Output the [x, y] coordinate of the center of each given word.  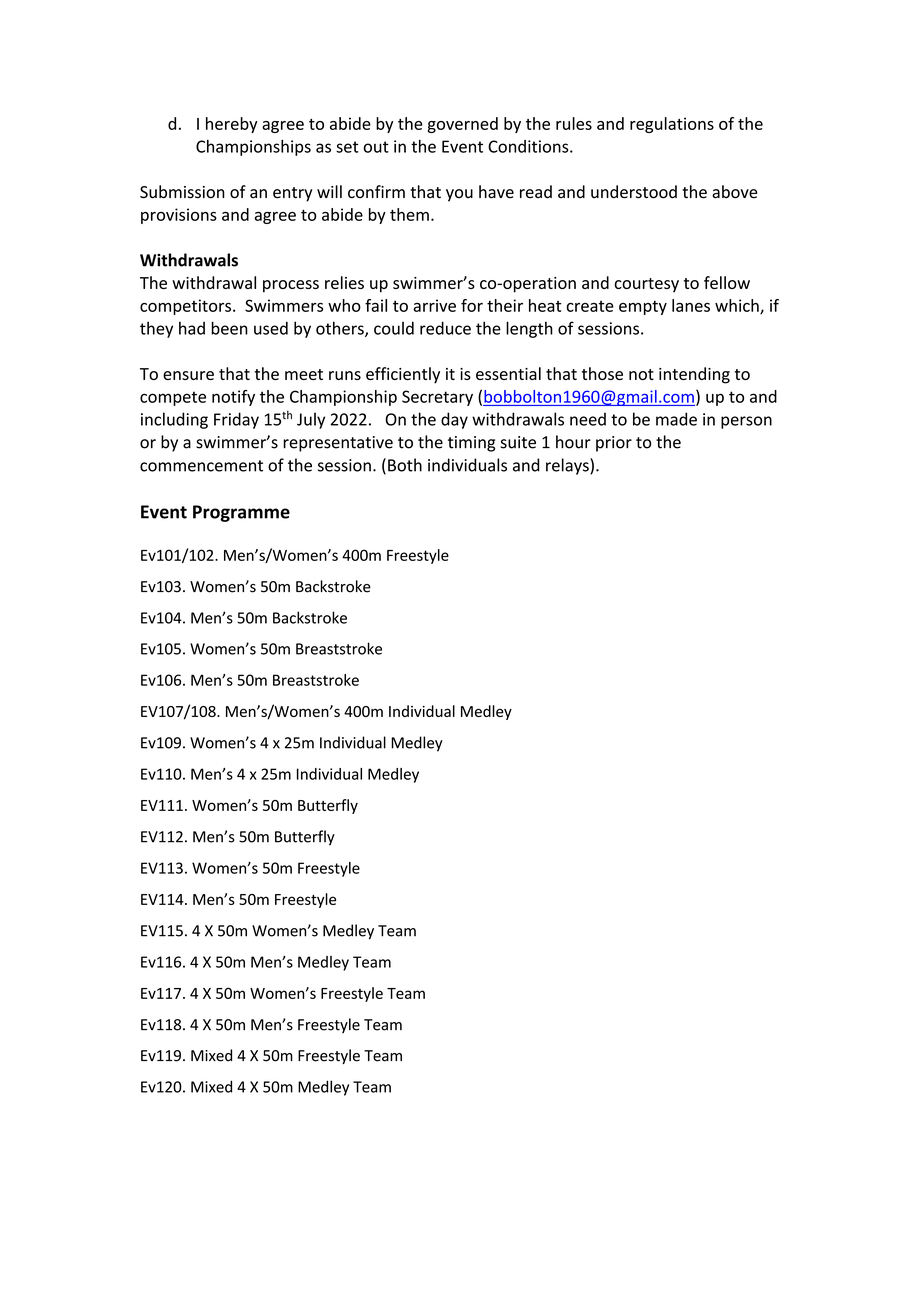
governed [463, 125]
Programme [241, 513]
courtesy [647, 285]
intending [694, 375]
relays [568, 466]
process [291, 286]
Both [405, 465]
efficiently [403, 375]
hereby [232, 125]
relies [344, 282]
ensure [188, 375]
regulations [672, 125]
